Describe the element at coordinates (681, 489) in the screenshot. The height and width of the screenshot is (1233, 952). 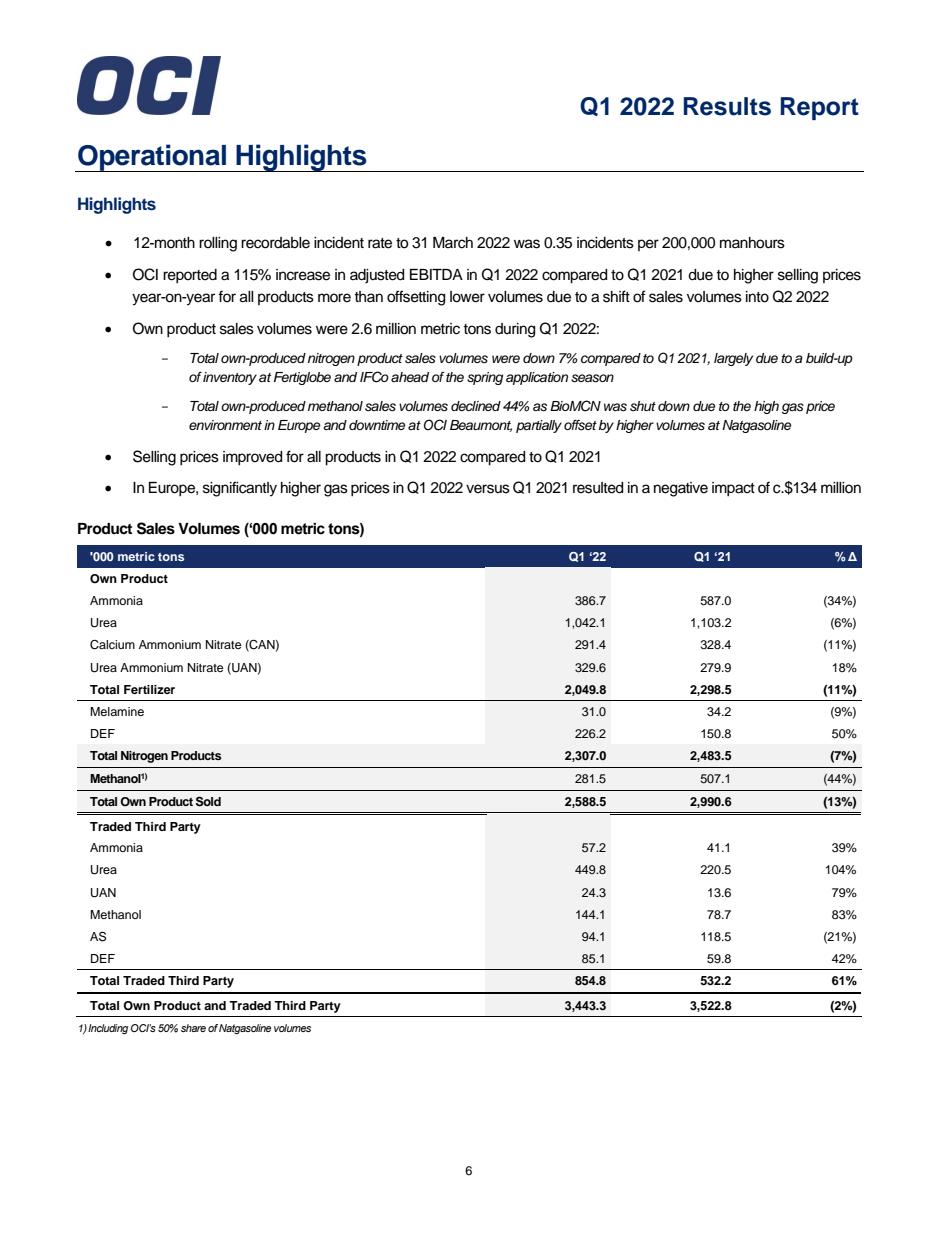
I see `negative` at that location.
